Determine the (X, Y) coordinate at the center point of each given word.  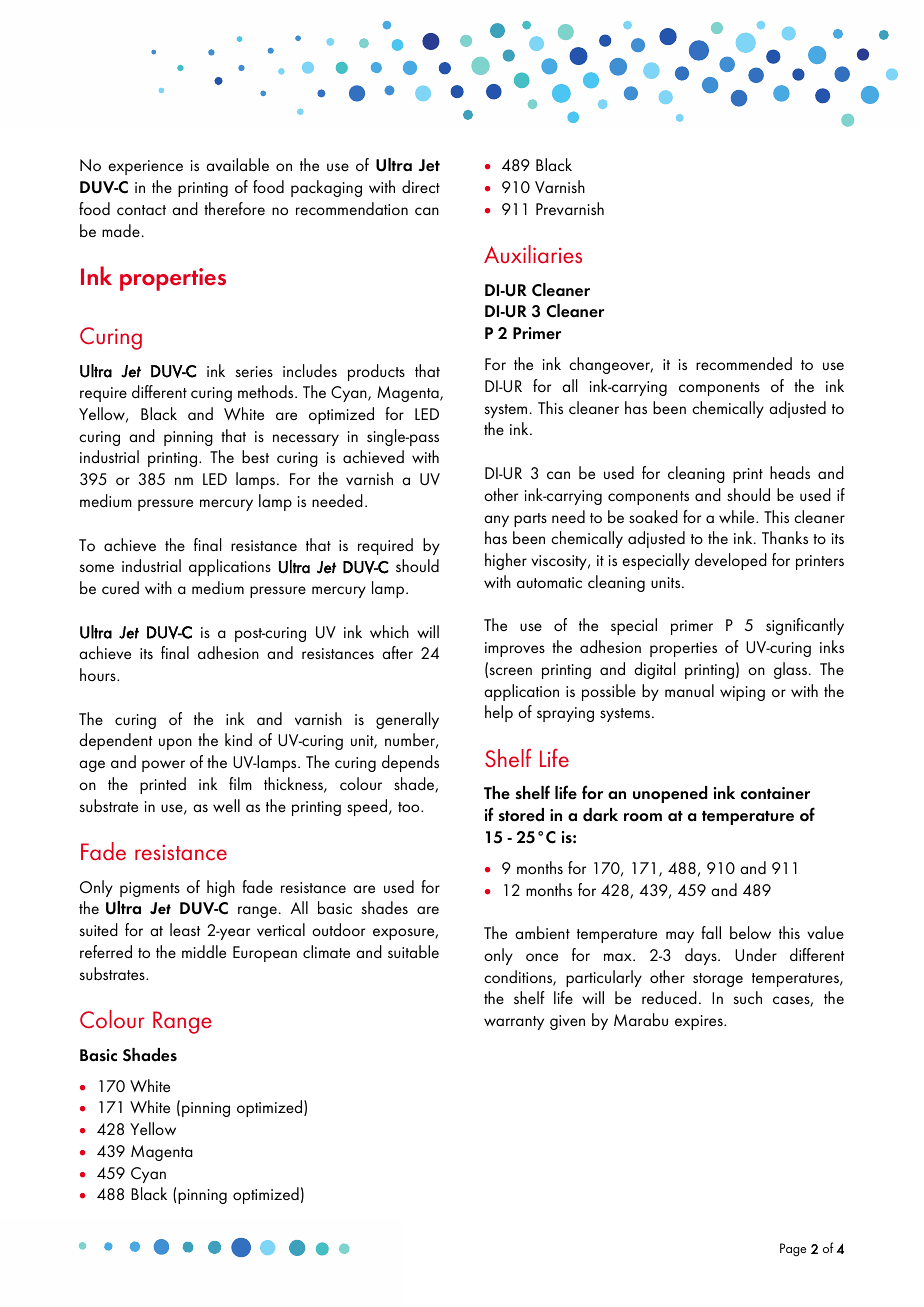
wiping (742, 693)
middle (204, 951)
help (499, 713)
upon (175, 744)
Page (793, 1250)
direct (421, 186)
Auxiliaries (533, 254)
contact (141, 210)
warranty (514, 1023)
